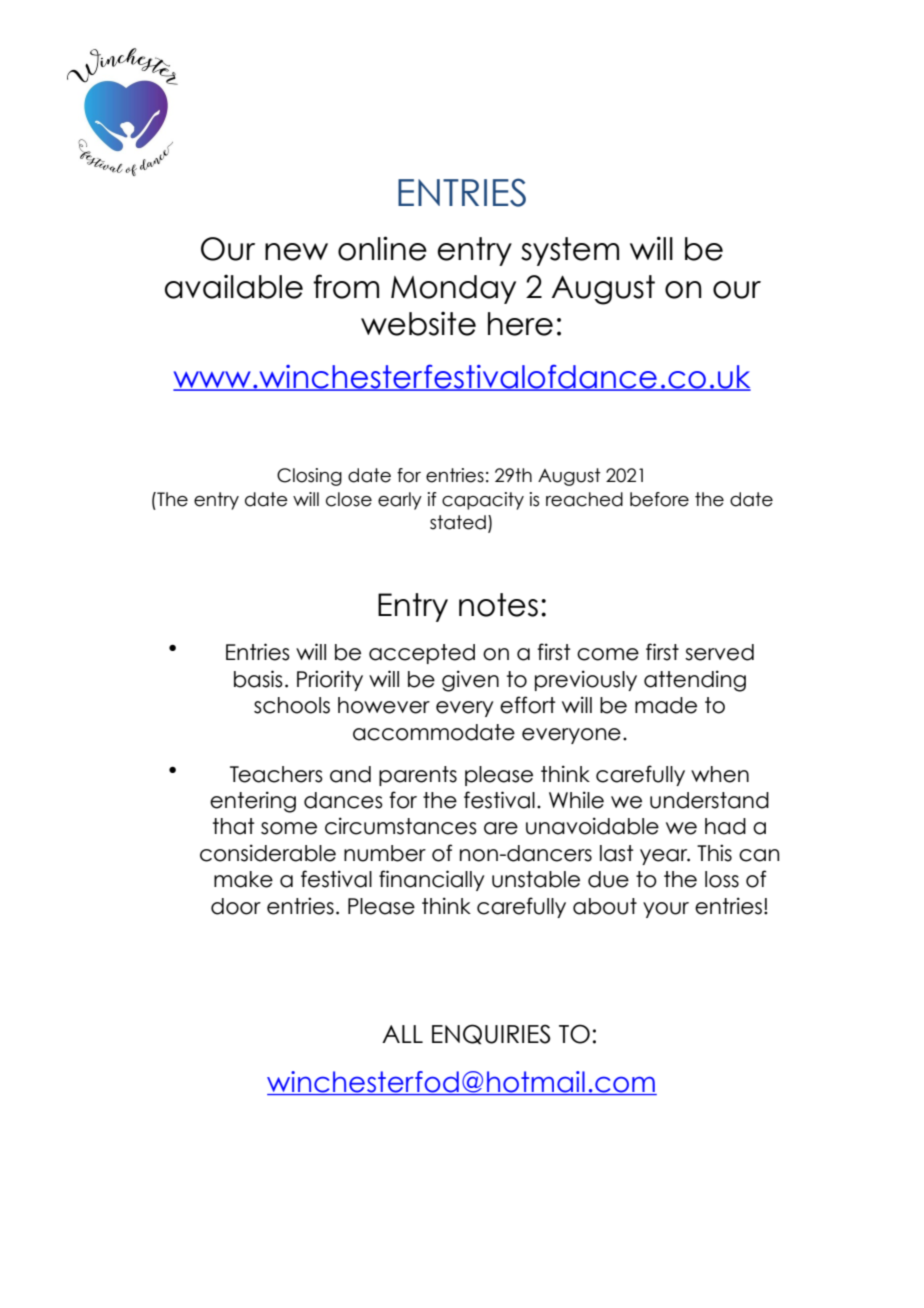 The width and height of the page is (924, 1308). I want to click on capacity, so click(483, 501).
